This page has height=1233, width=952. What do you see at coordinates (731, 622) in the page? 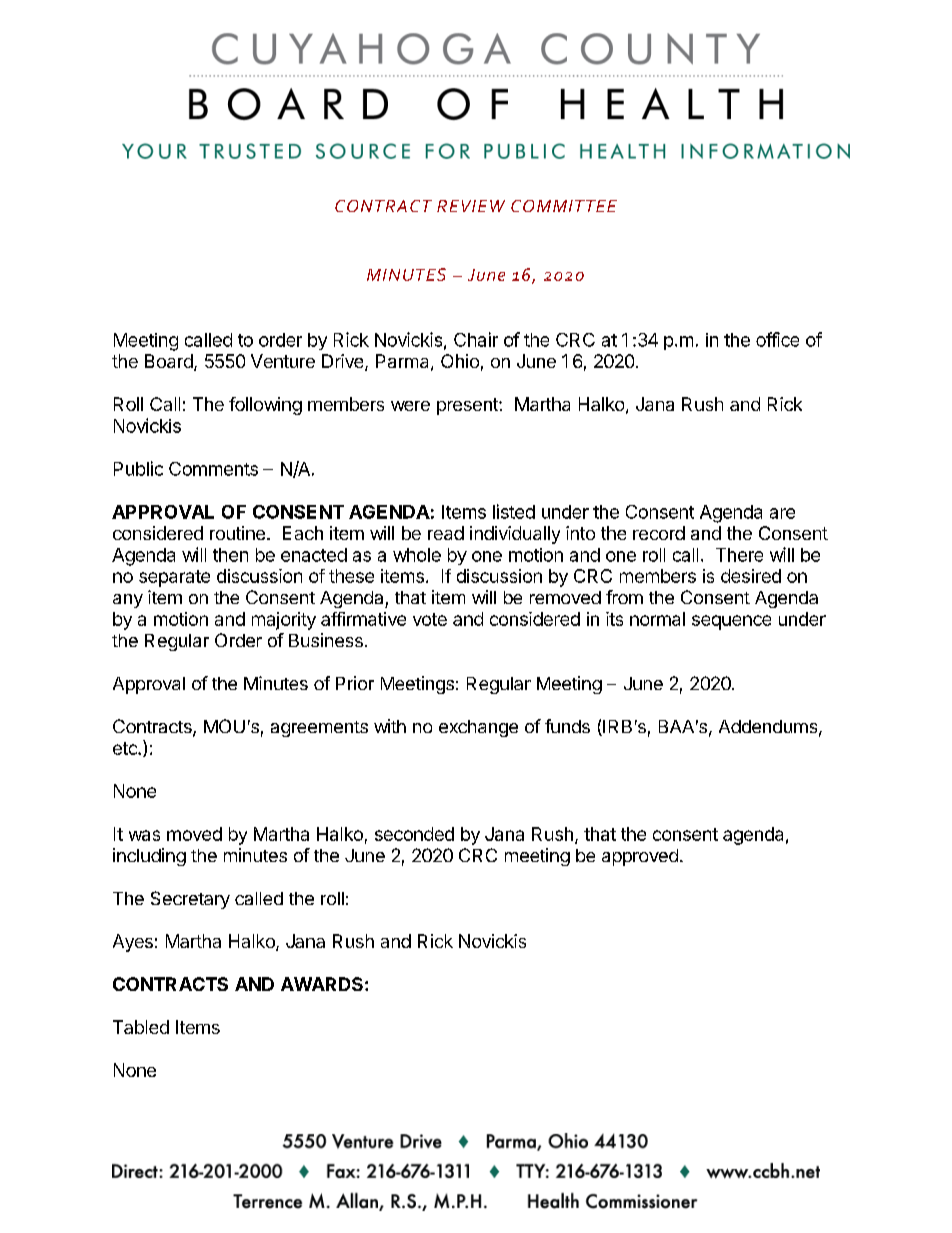
I see `sequence` at bounding box center [731, 622].
